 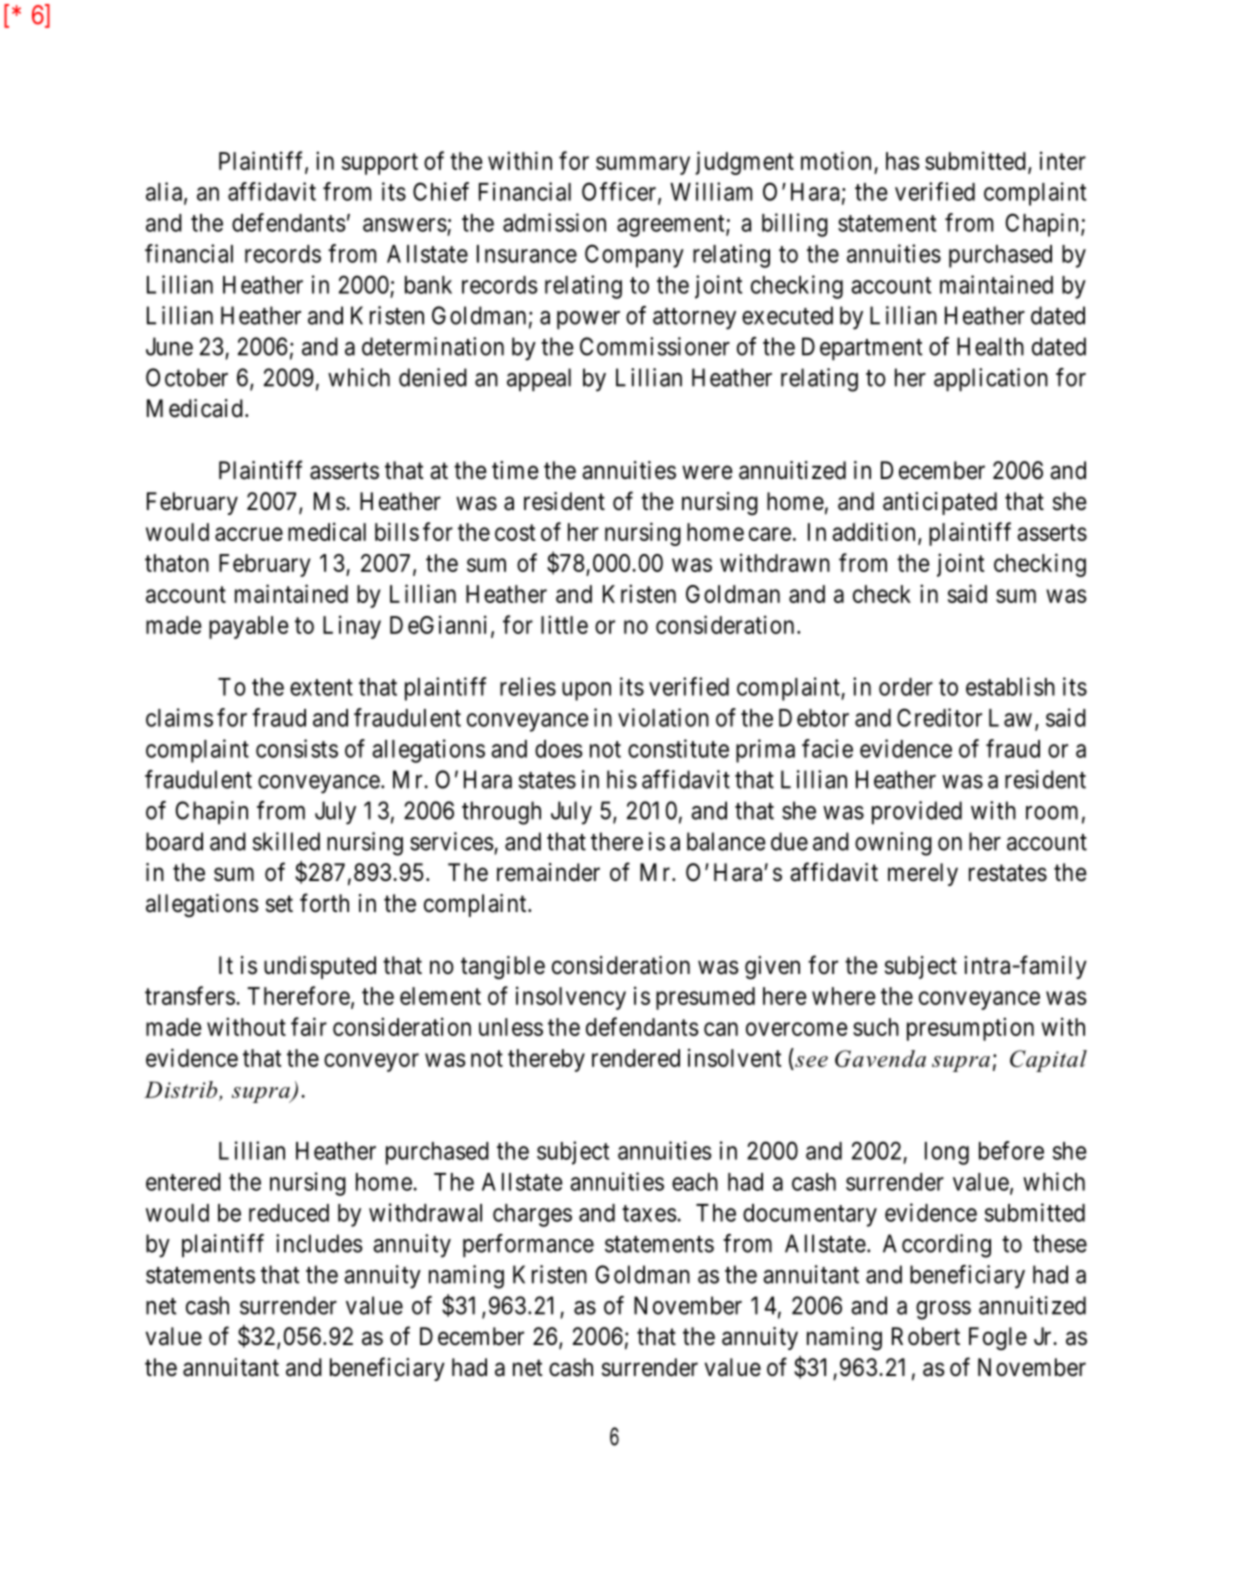 I want to click on were, so click(x=707, y=472).
